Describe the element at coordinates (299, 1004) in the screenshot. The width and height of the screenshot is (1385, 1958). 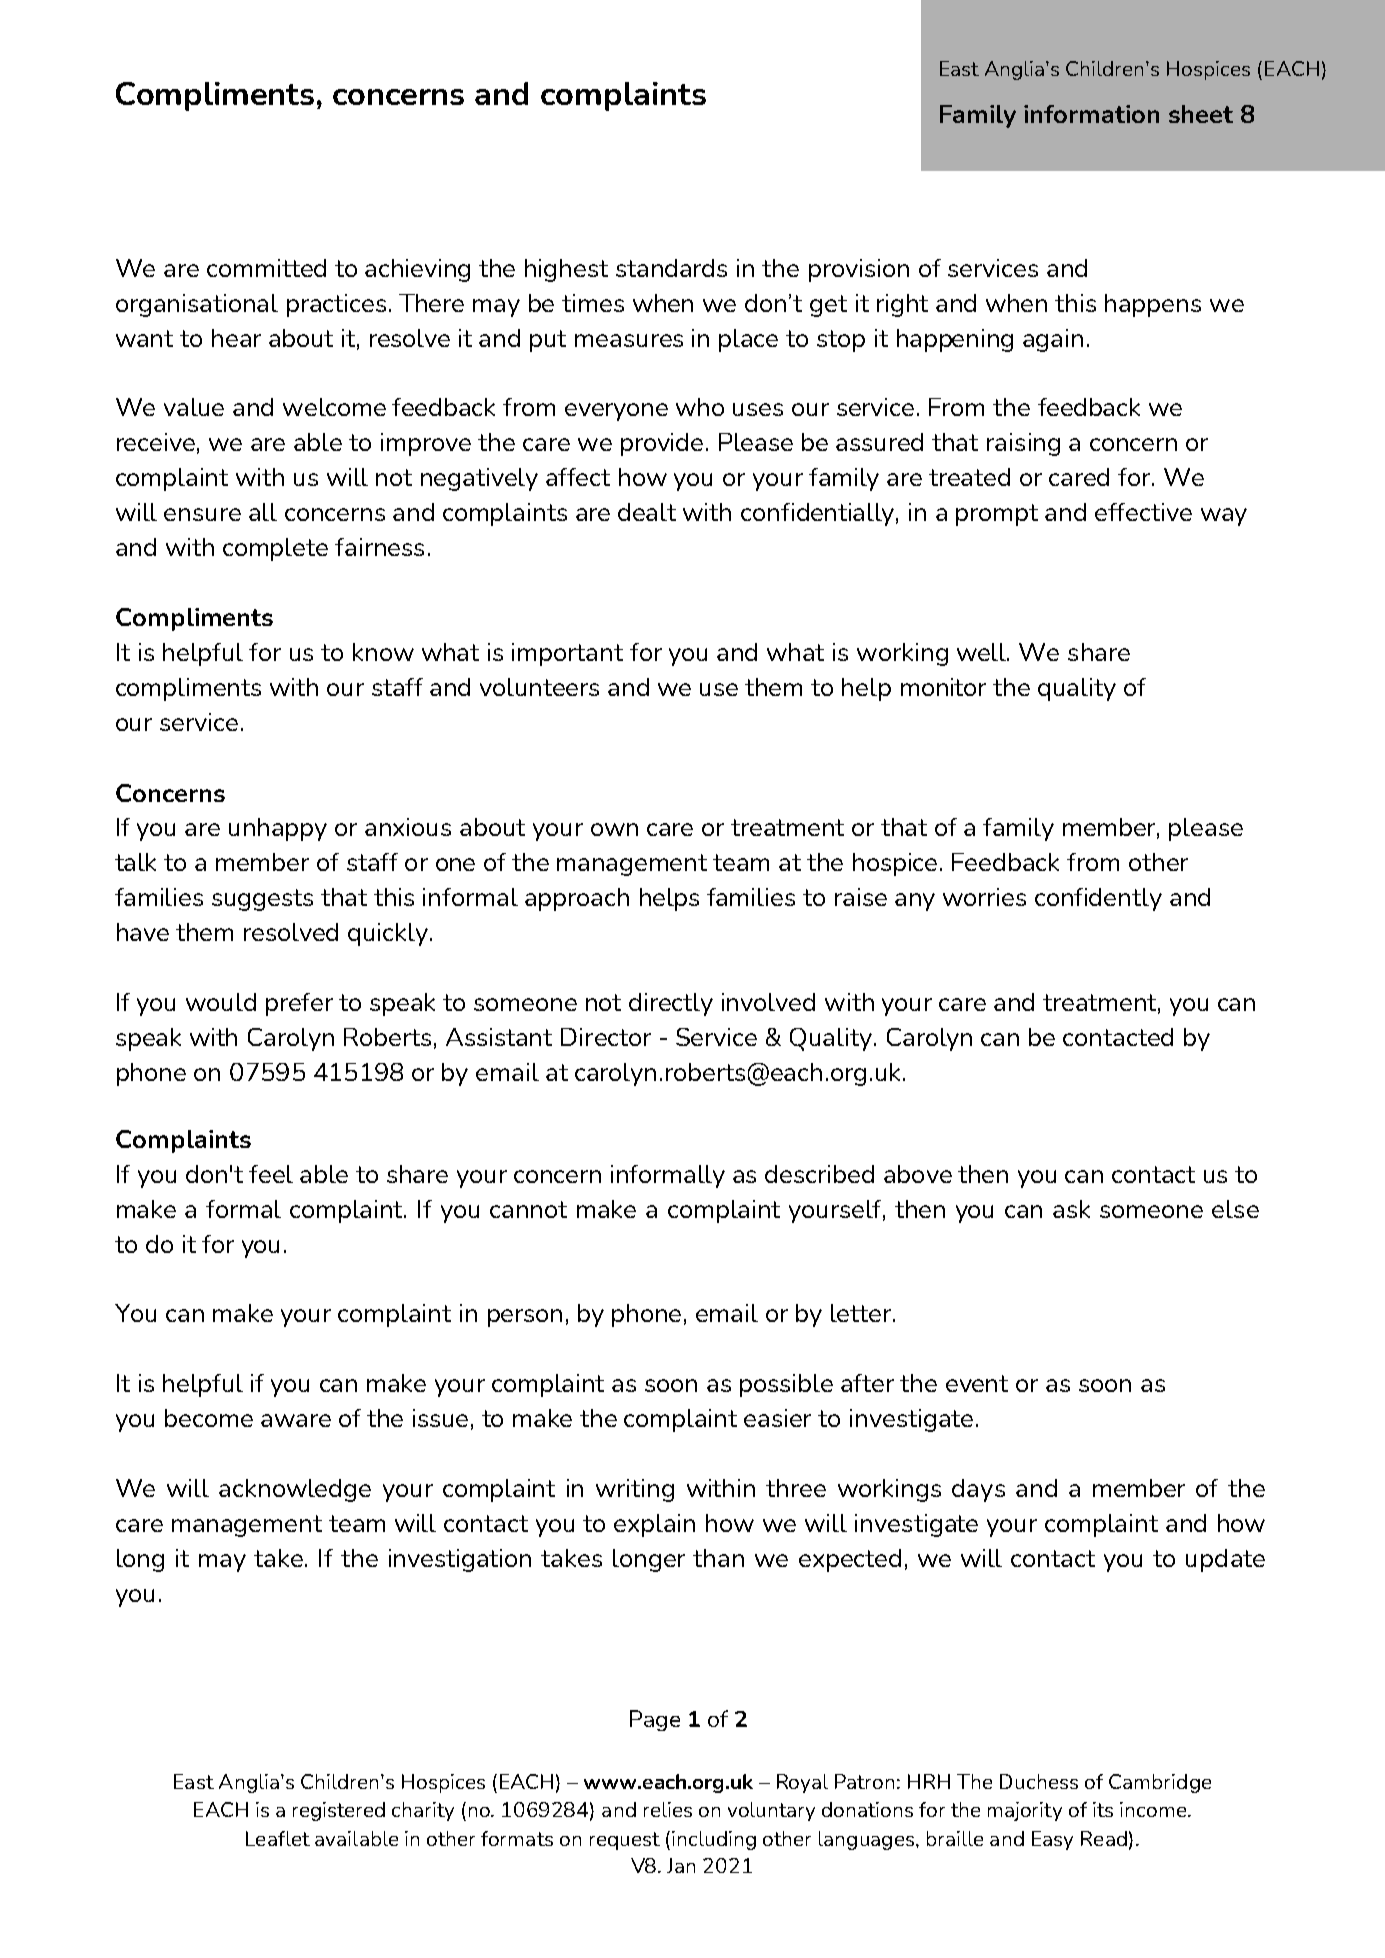
I see `prefer` at that location.
